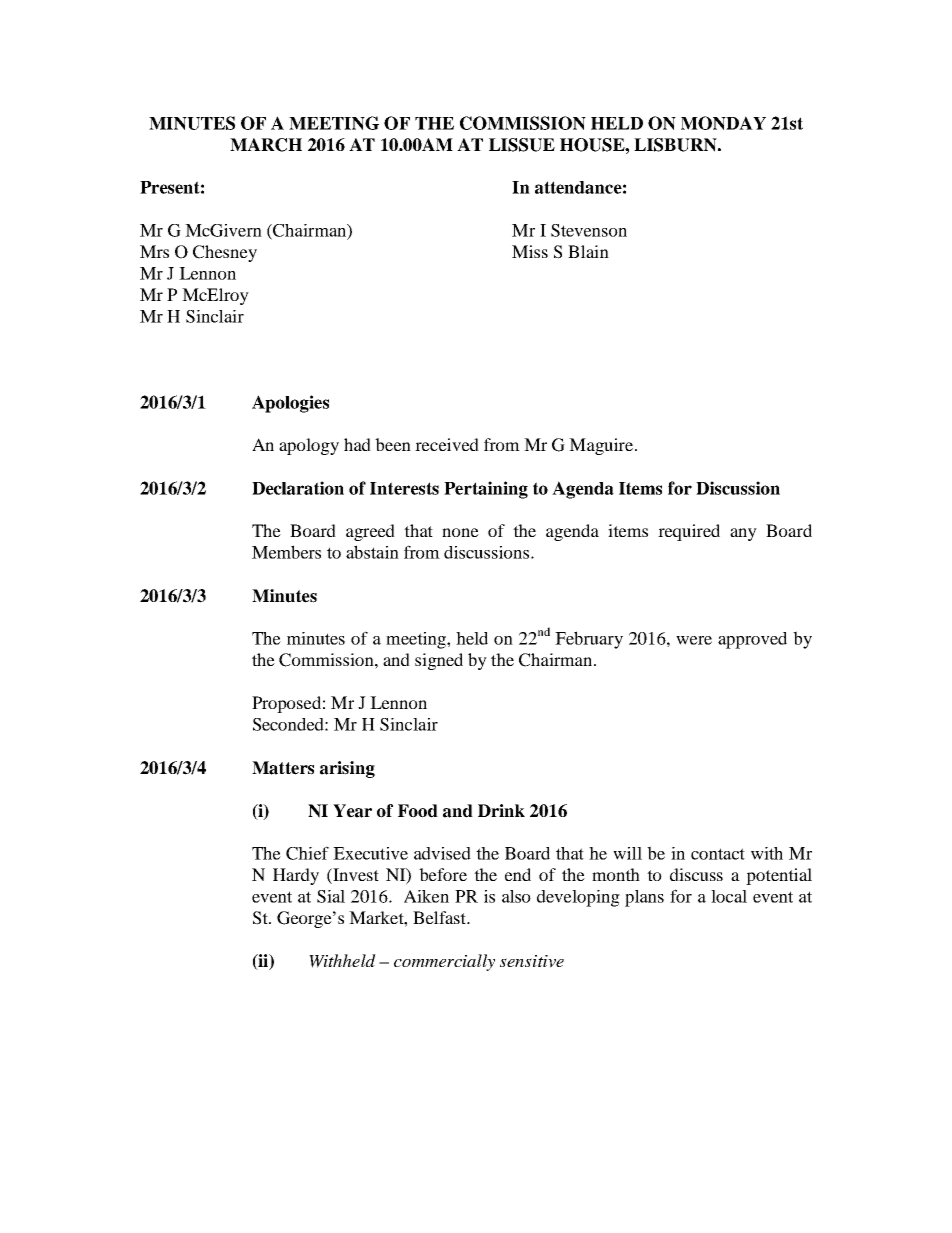  Describe the element at coordinates (694, 640) in the screenshot. I see `were` at that location.
